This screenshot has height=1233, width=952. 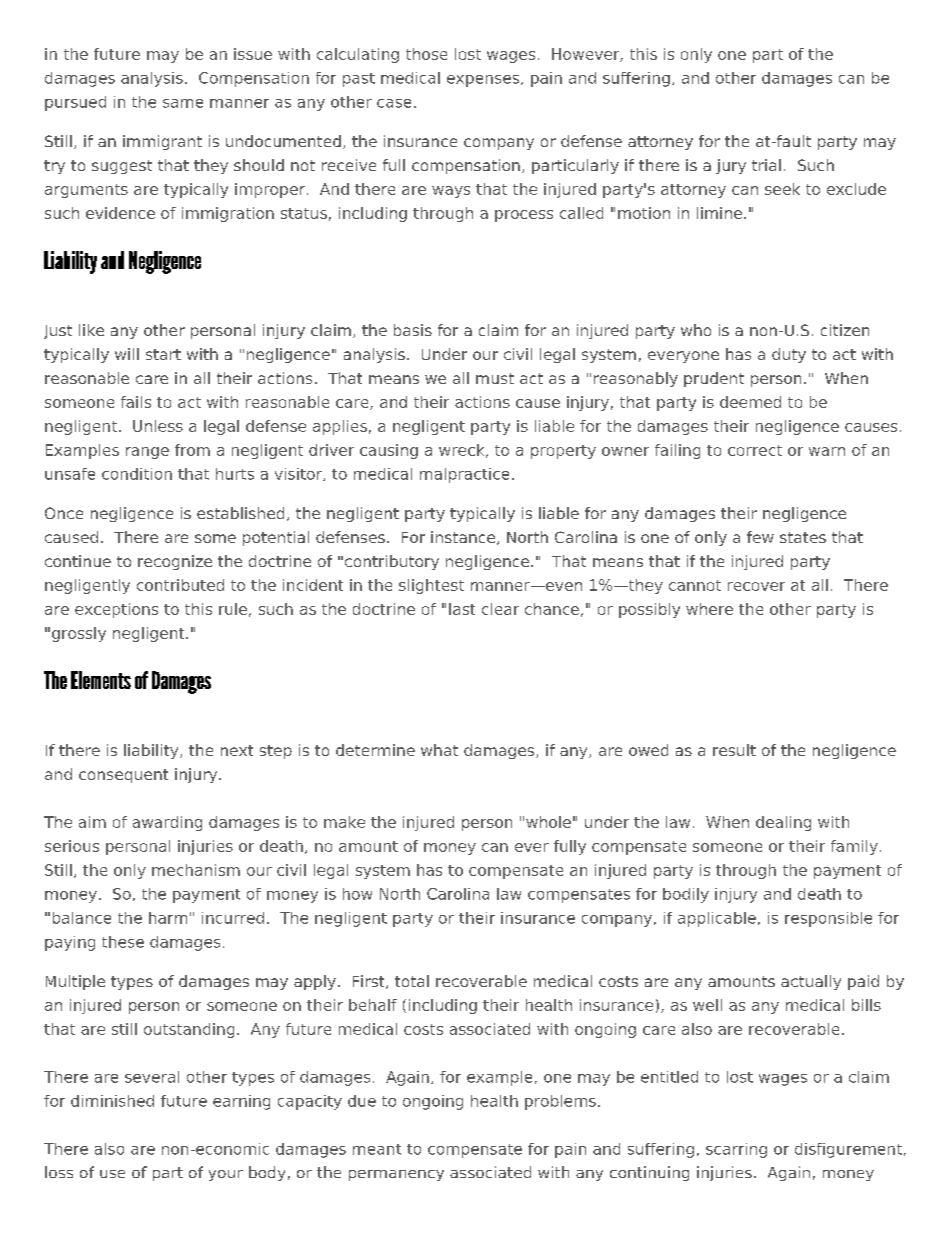 I want to click on same, so click(x=183, y=103).
